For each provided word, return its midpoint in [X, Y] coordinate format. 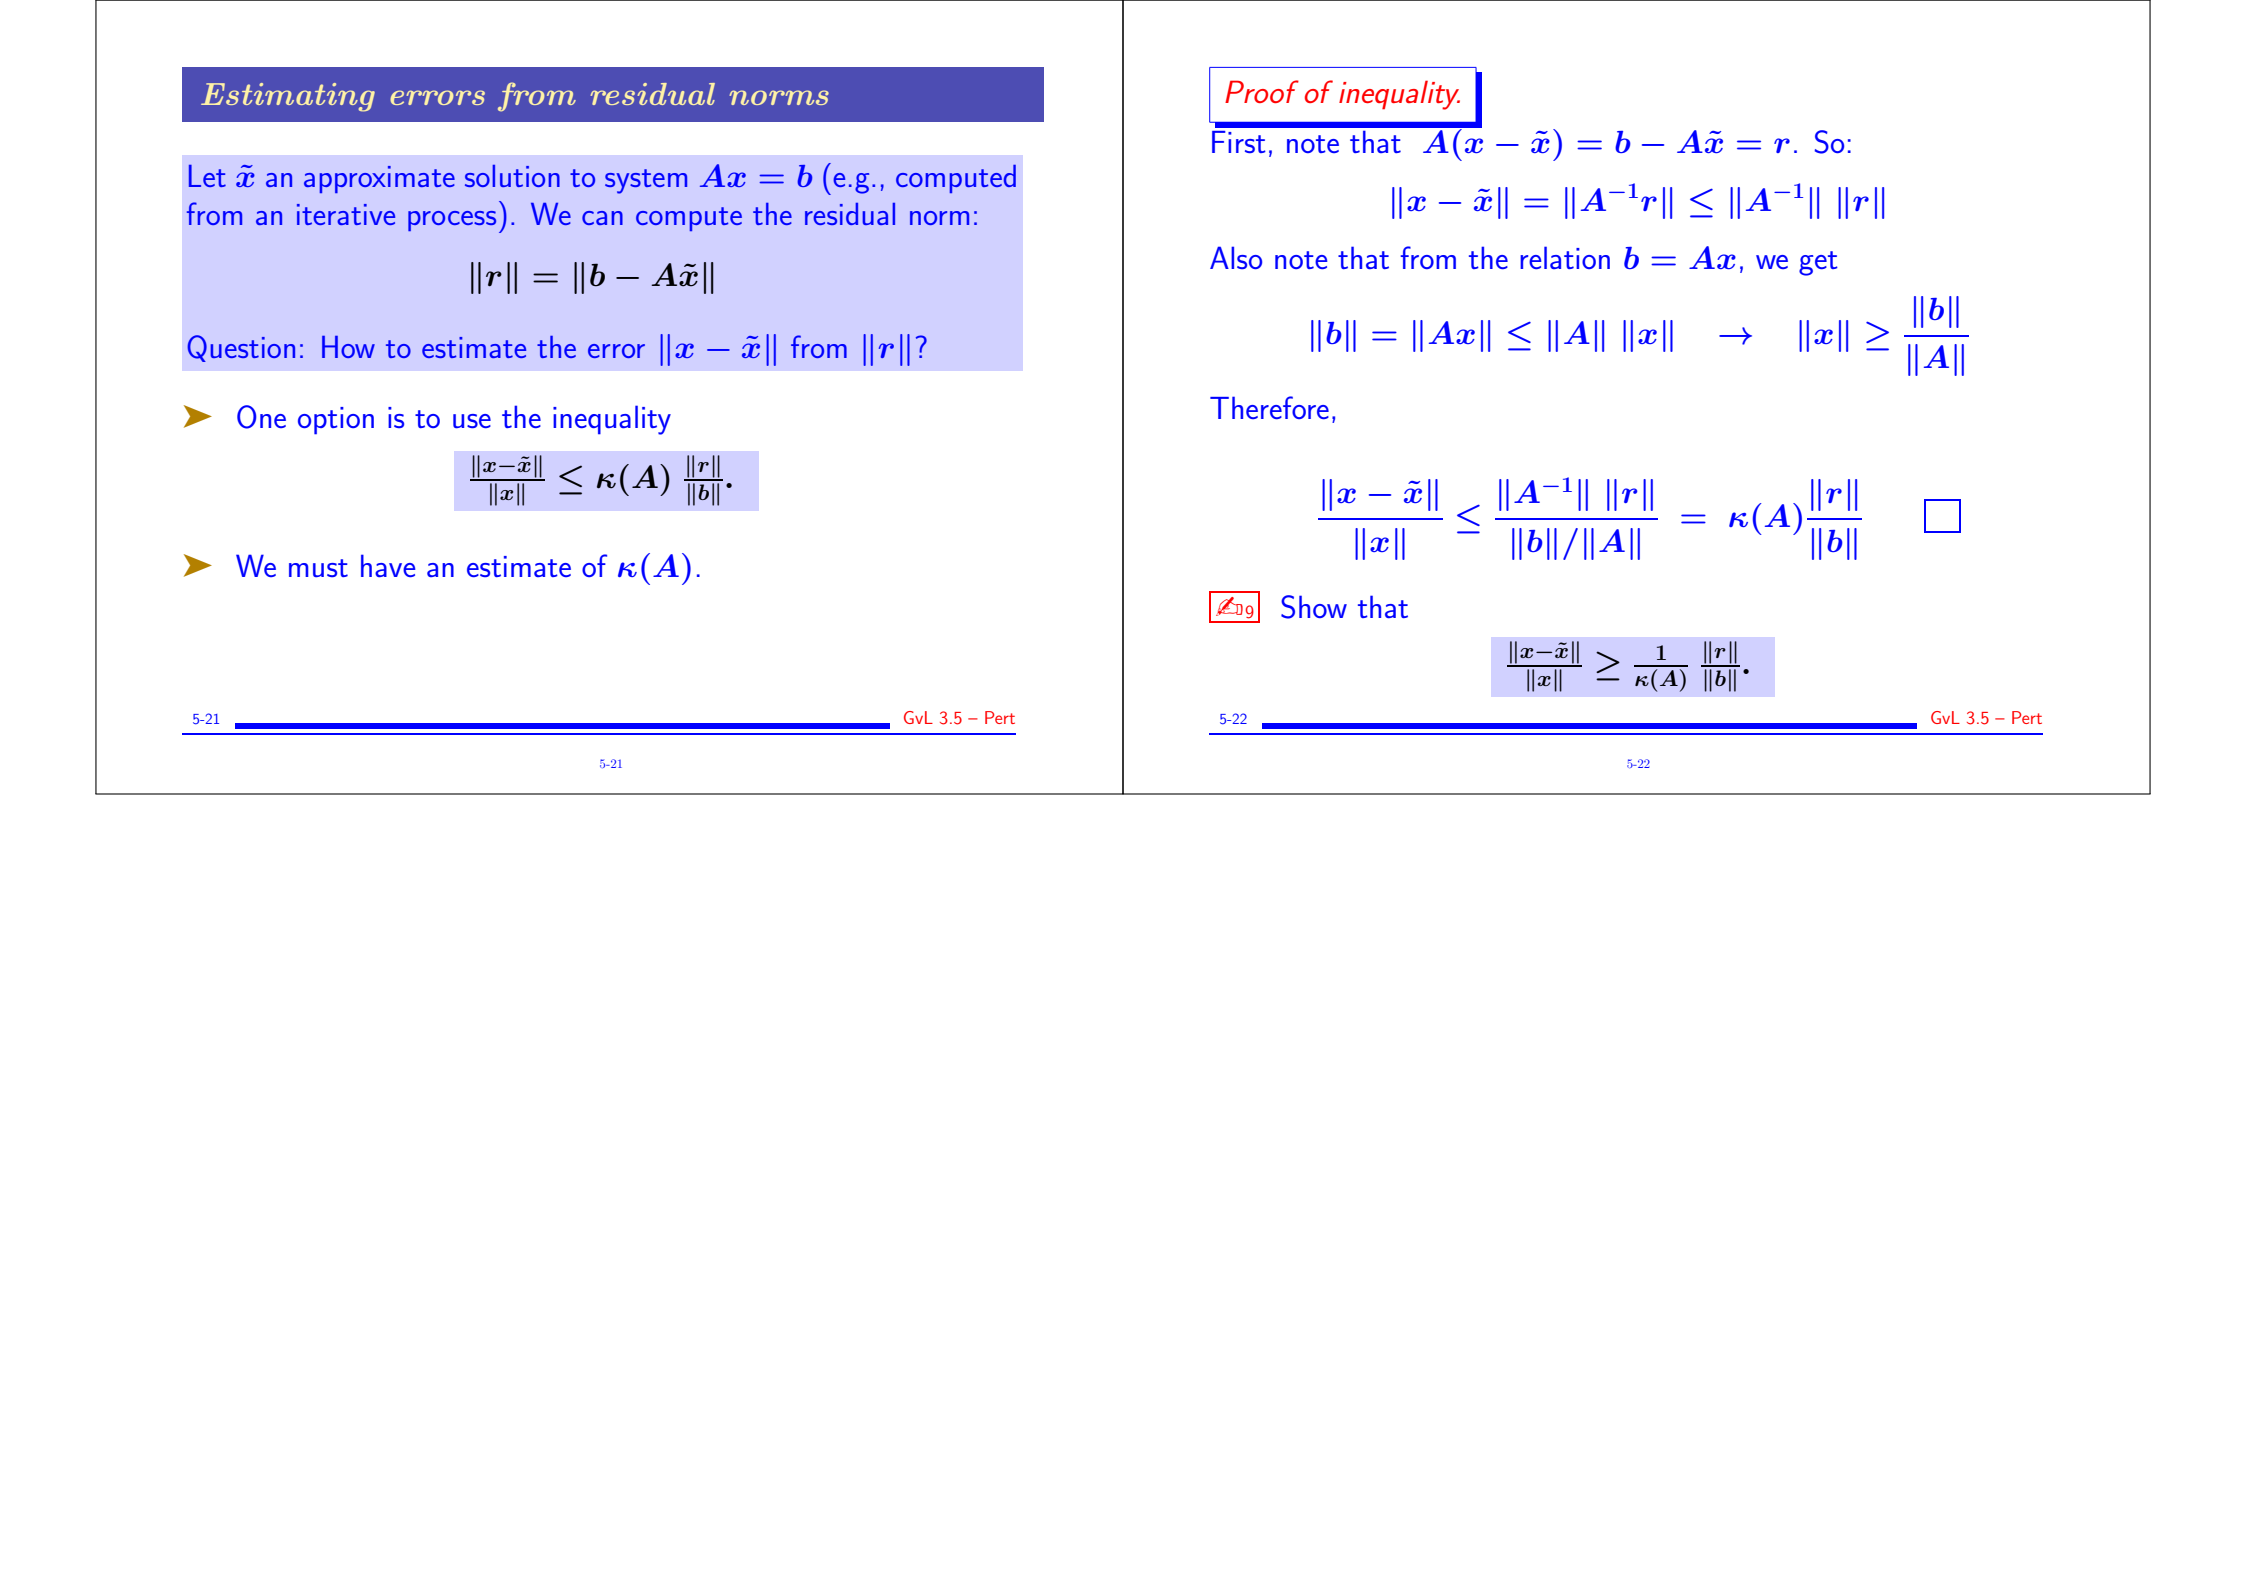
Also [1236, 257]
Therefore [1269, 407]
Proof [1262, 91]
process [452, 221]
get [1818, 263]
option [336, 421]
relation [1565, 257]
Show [1314, 607]
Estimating [288, 97]
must [318, 568]
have [388, 565]
